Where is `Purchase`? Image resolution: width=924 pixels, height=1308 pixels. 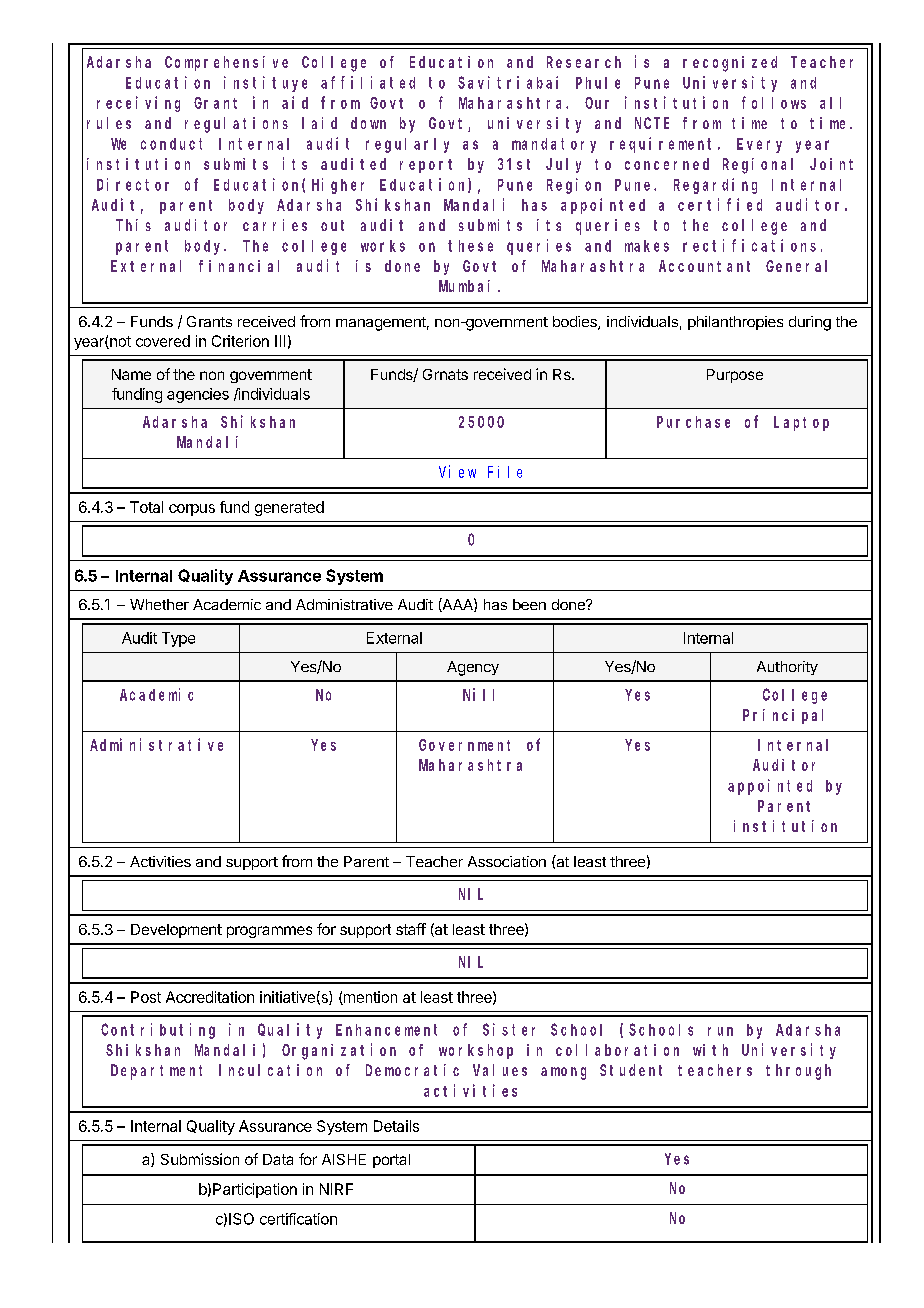
Purchase is located at coordinates (693, 422).
